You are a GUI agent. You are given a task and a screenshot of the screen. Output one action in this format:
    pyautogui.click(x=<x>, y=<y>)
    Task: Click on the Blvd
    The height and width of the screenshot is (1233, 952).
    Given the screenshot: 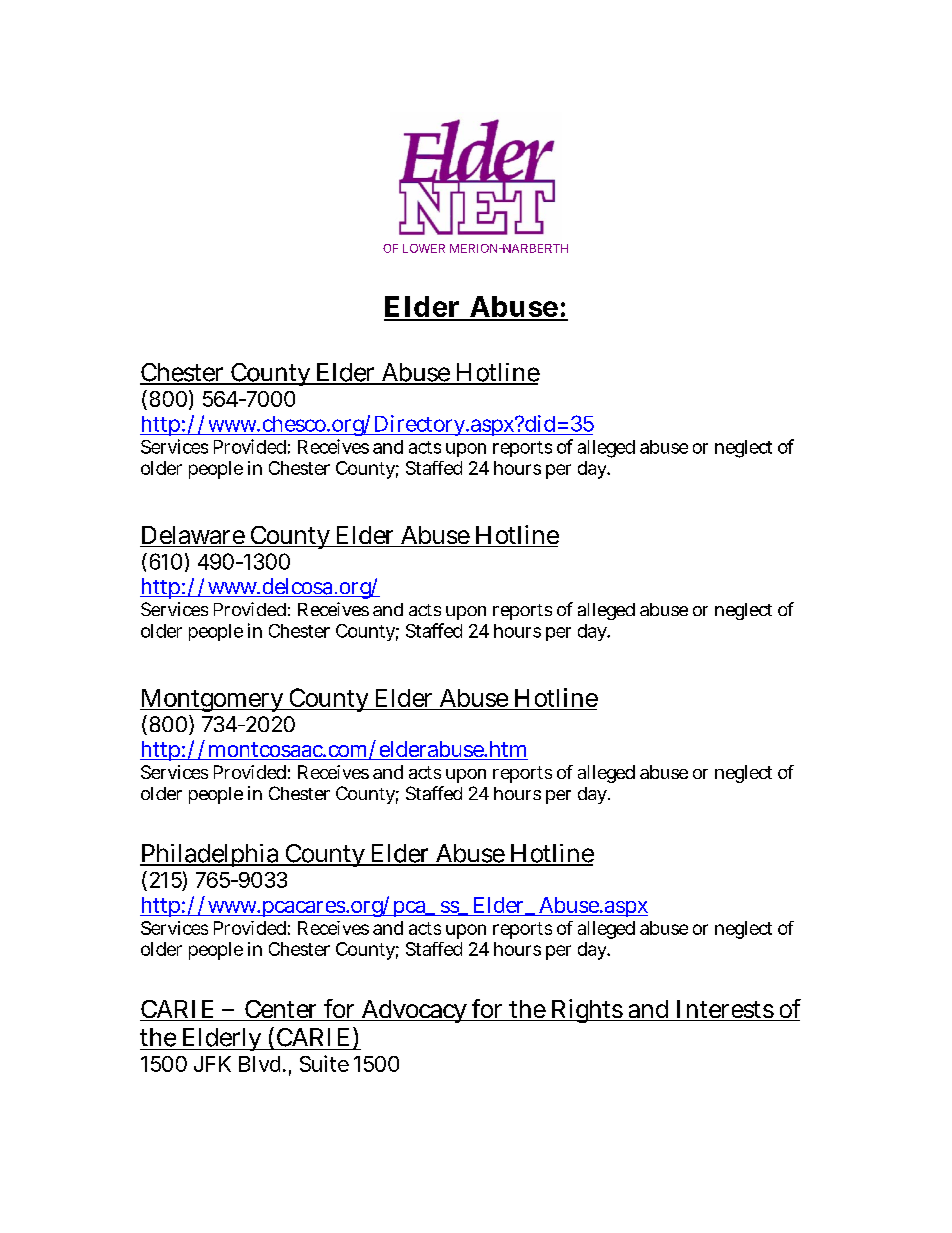 What is the action you would take?
    pyautogui.click(x=261, y=1064)
